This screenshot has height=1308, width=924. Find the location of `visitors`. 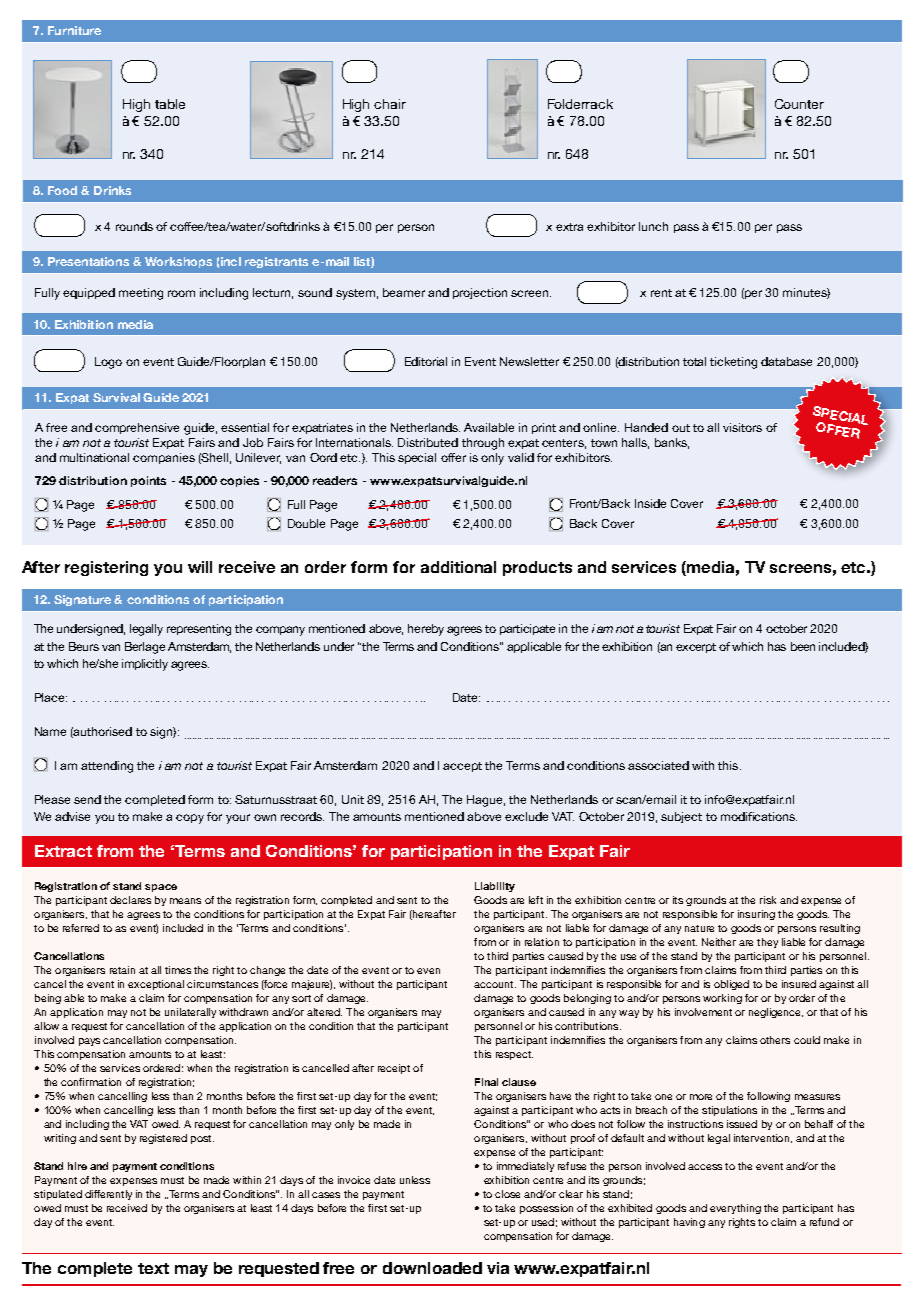

visitors is located at coordinates (742, 427).
